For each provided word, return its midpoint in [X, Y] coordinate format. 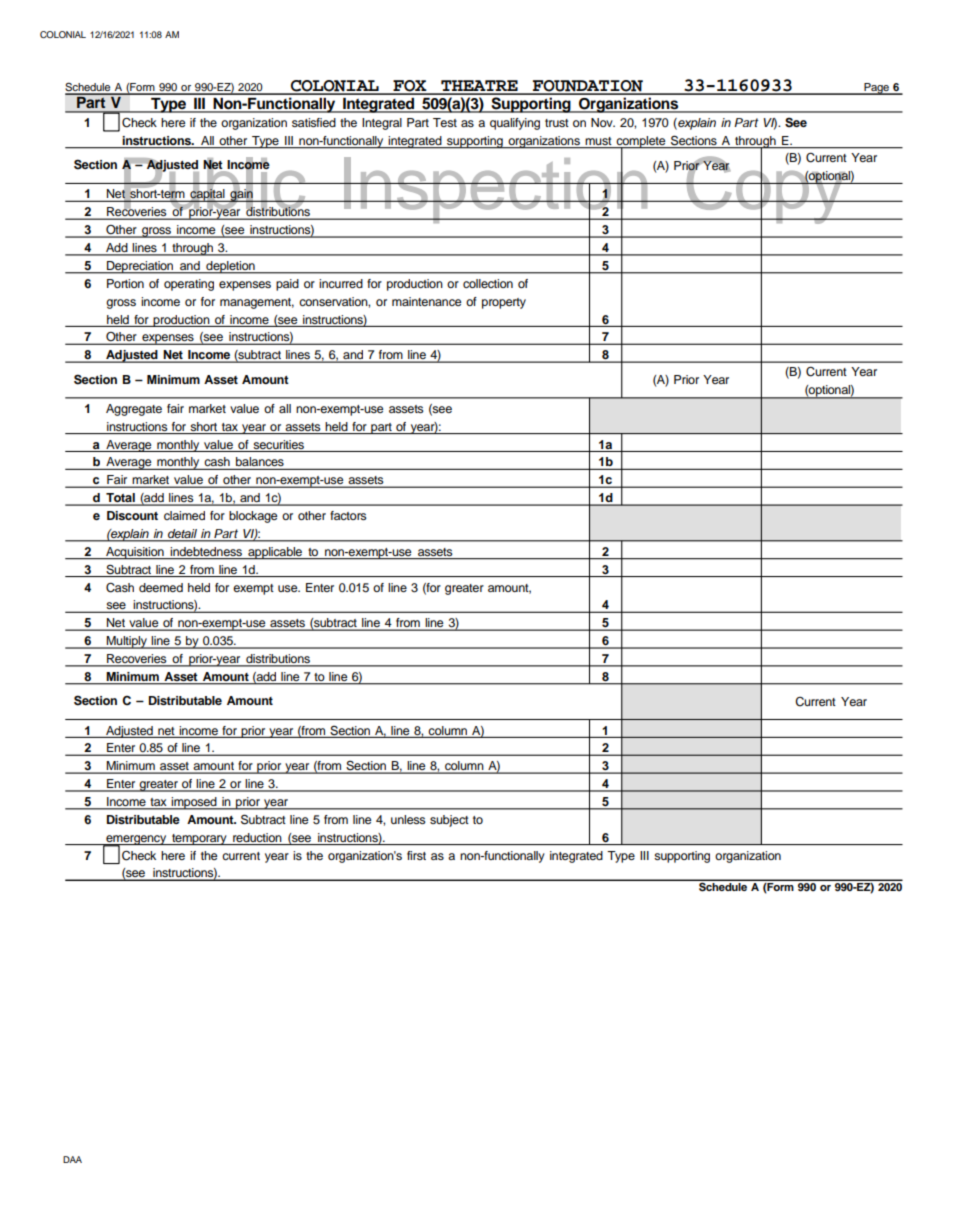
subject [449, 821]
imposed [194, 803]
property [504, 303]
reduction [257, 837]
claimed [184, 515]
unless [408, 819]
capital [207, 195]
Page [876, 89]
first [416, 855]
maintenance [427, 301]
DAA [72, 1159]
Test [445, 122]
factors [348, 515]
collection [488, 283]
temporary [199, 839]
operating [189, 285]
